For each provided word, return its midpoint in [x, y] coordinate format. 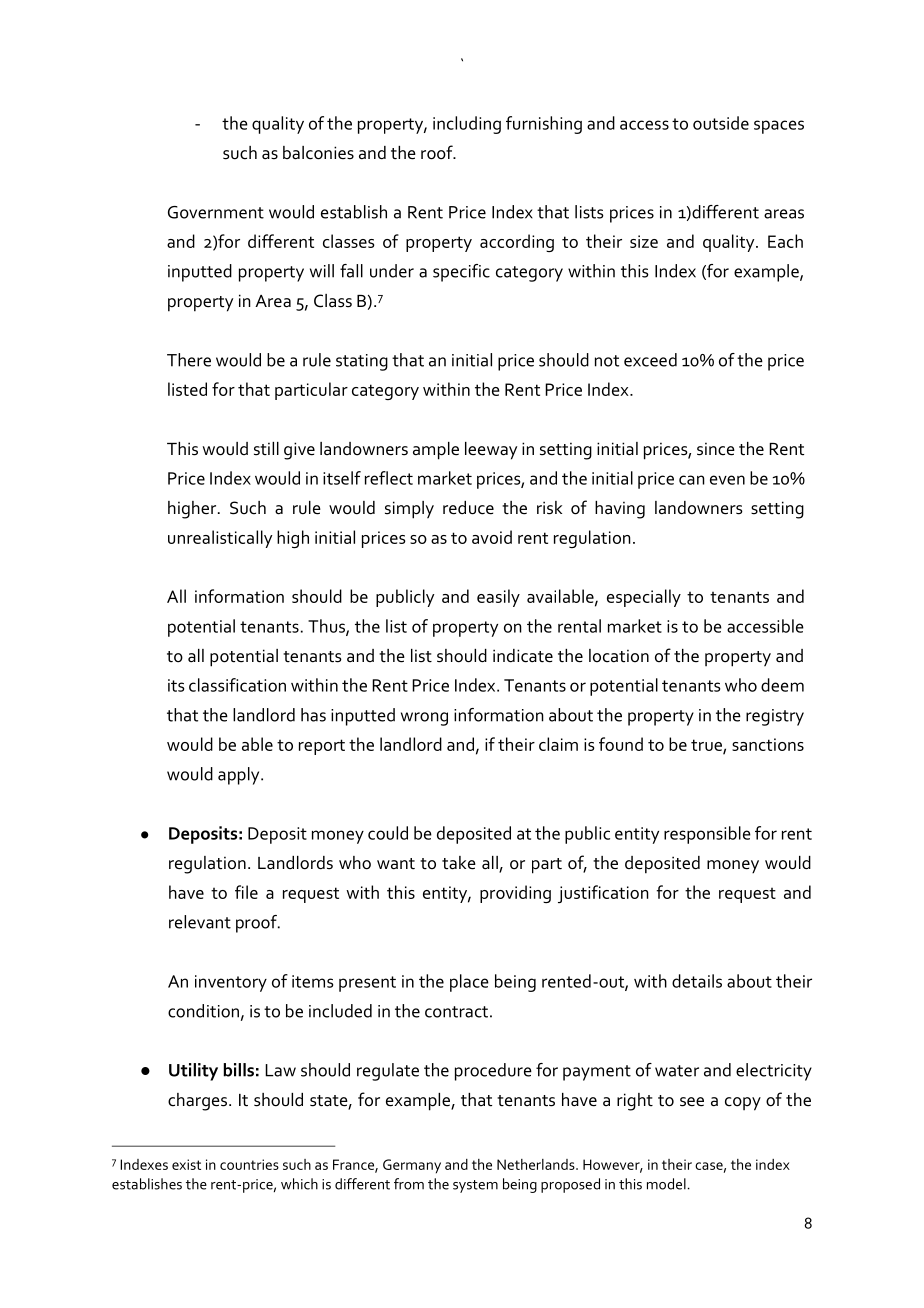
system [475, 1186]
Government [216, 212]
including [467, 125]
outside [721, 123]
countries [249, 1164]
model [666, 1184]
